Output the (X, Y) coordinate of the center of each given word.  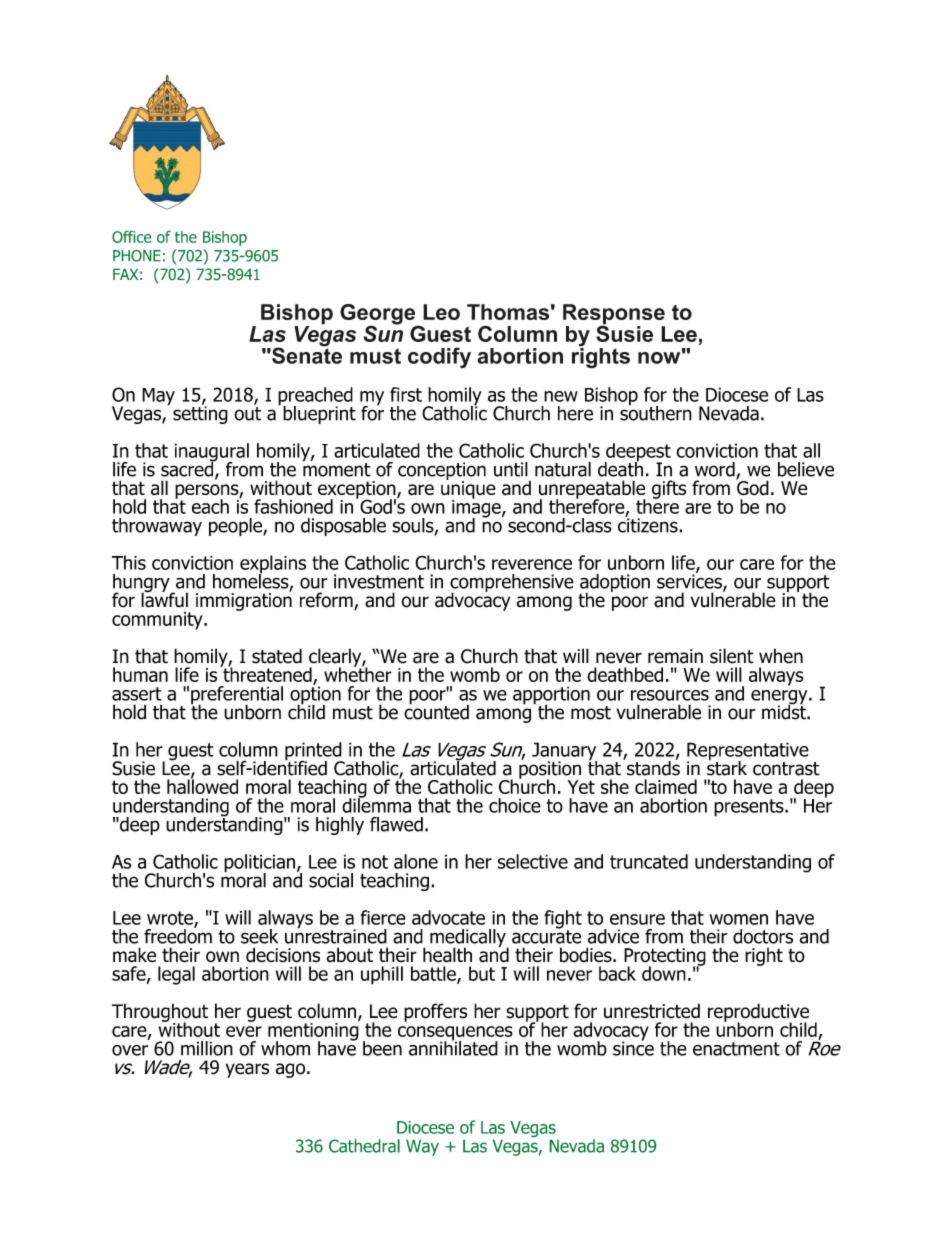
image (477, 508)
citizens (649, 524)
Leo (441, 312)
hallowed (202, 785)
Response (614, 315)
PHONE (137, 255)
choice (515, 805)
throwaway (157, 527)
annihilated (453, 1047)
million (207, 1048)
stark (727, 767)
